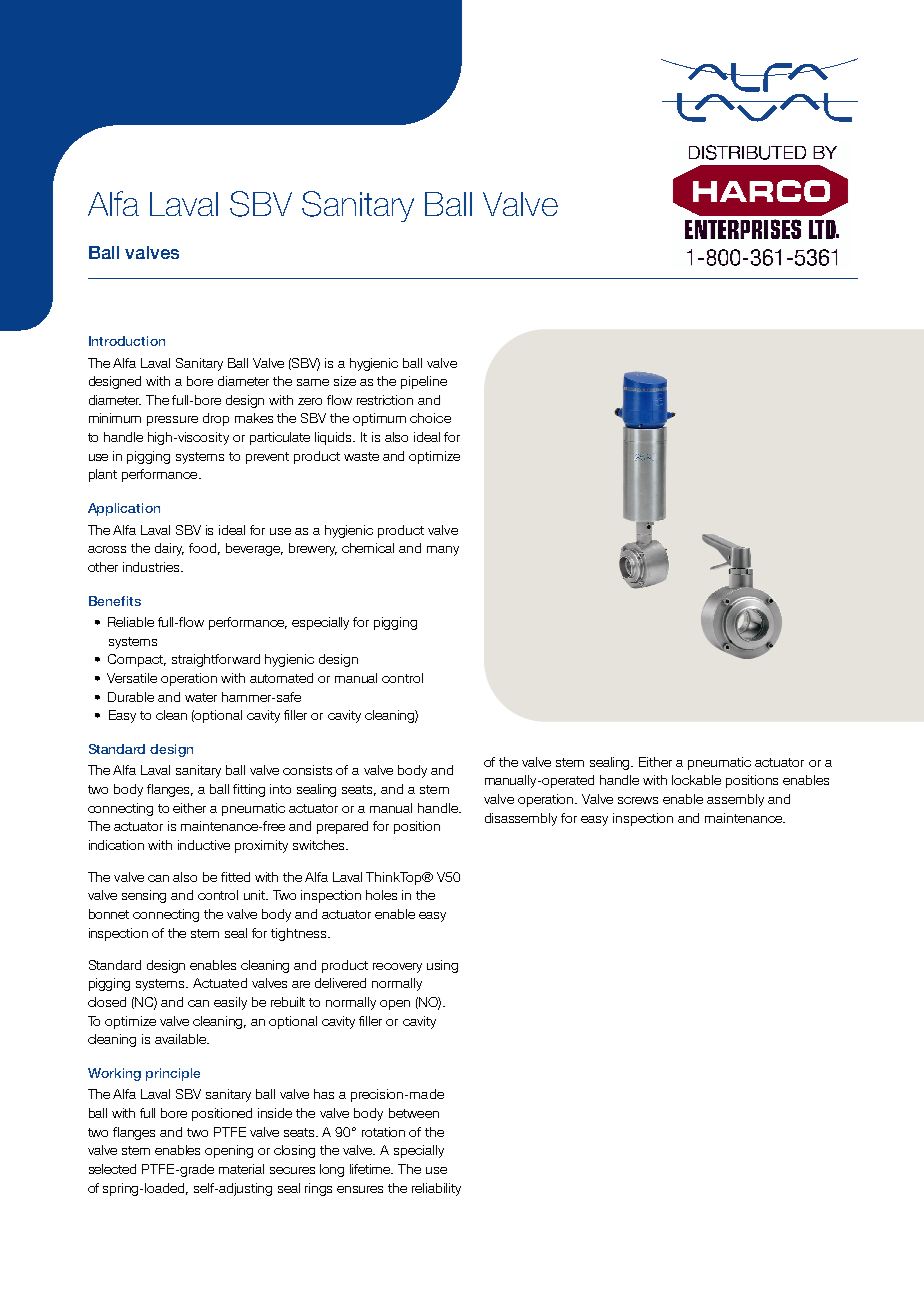  I want to click on lifetime, so click(371, 1169).
